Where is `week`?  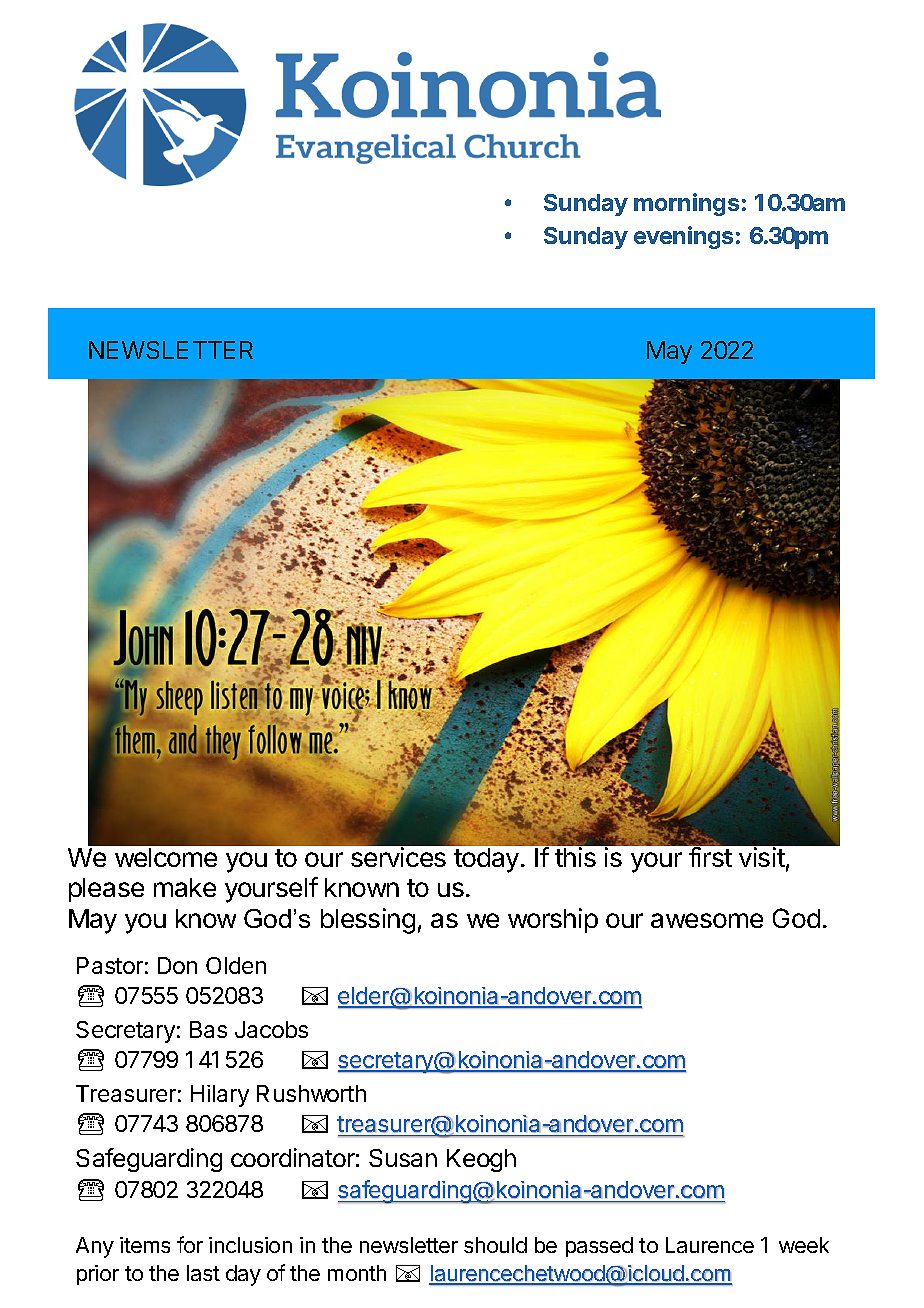 week is located at coordinates (804, 1245).
